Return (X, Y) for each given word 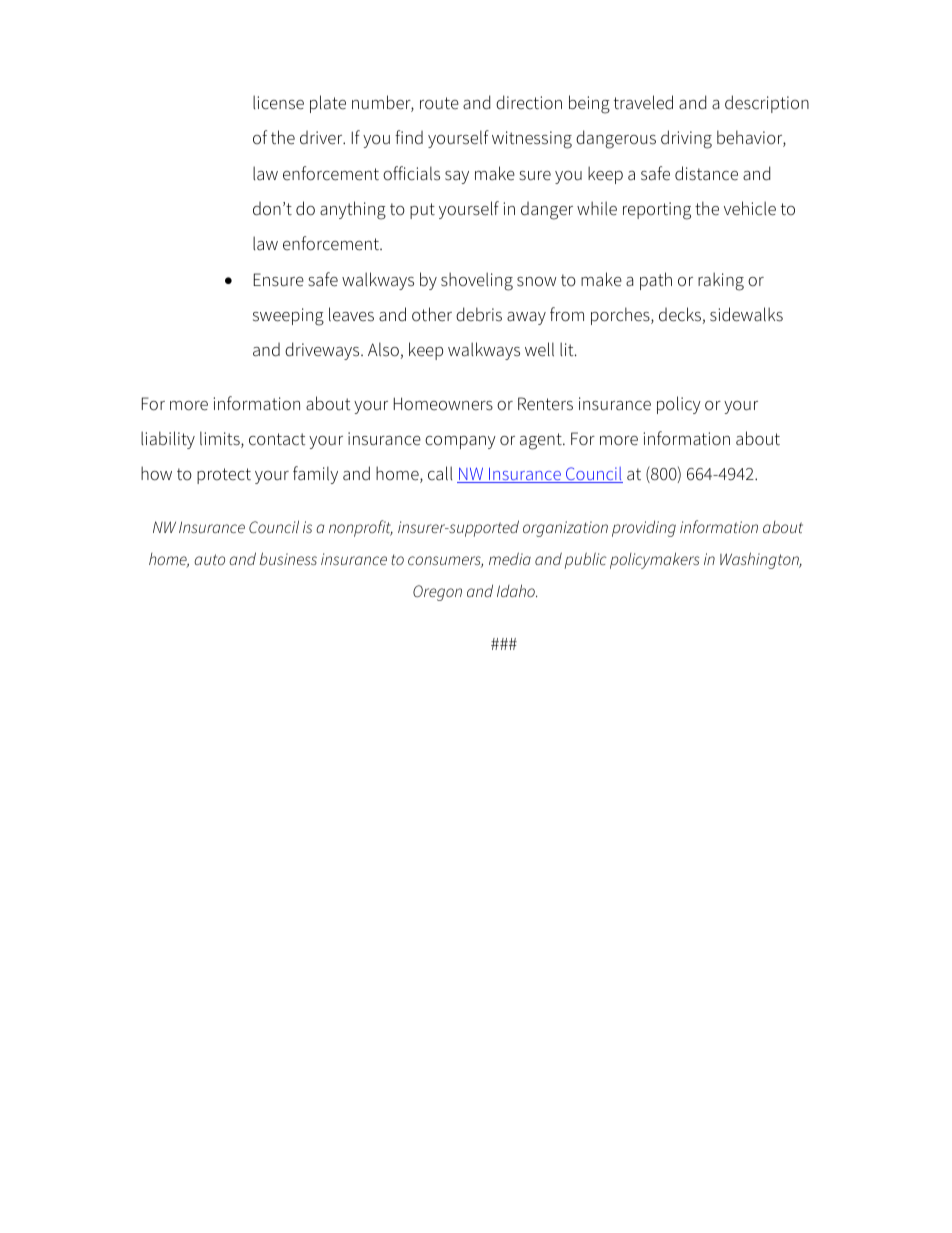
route (439, 103)
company (460, 442)
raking (721, 281)
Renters (545, 404)
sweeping (288, 317)
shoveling (477, 281)
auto (209, 559)
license (278, 102)
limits (221, 439)
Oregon (437, 593)
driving (686, 139)
